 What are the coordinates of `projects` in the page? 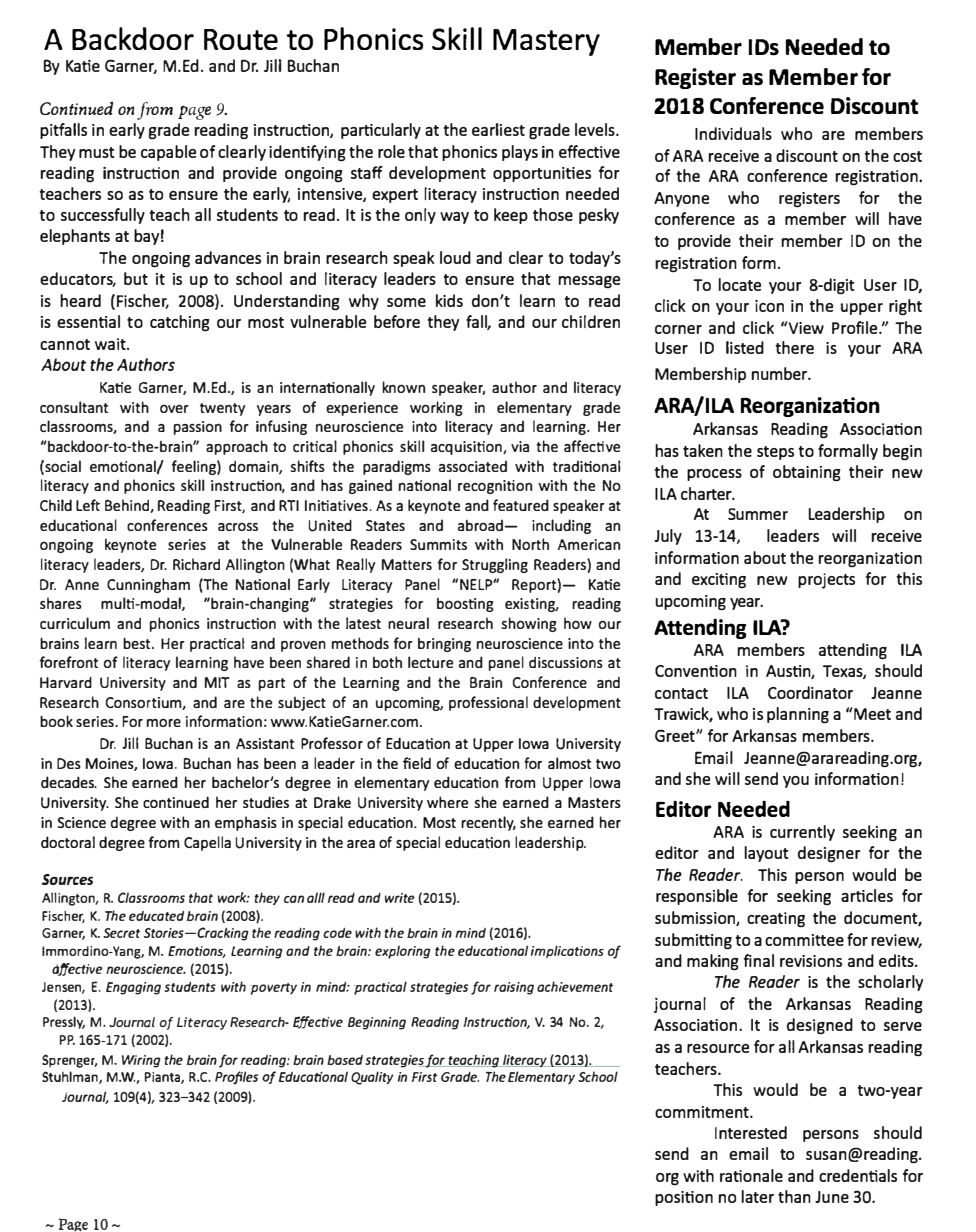 It's located at (826, 581).
